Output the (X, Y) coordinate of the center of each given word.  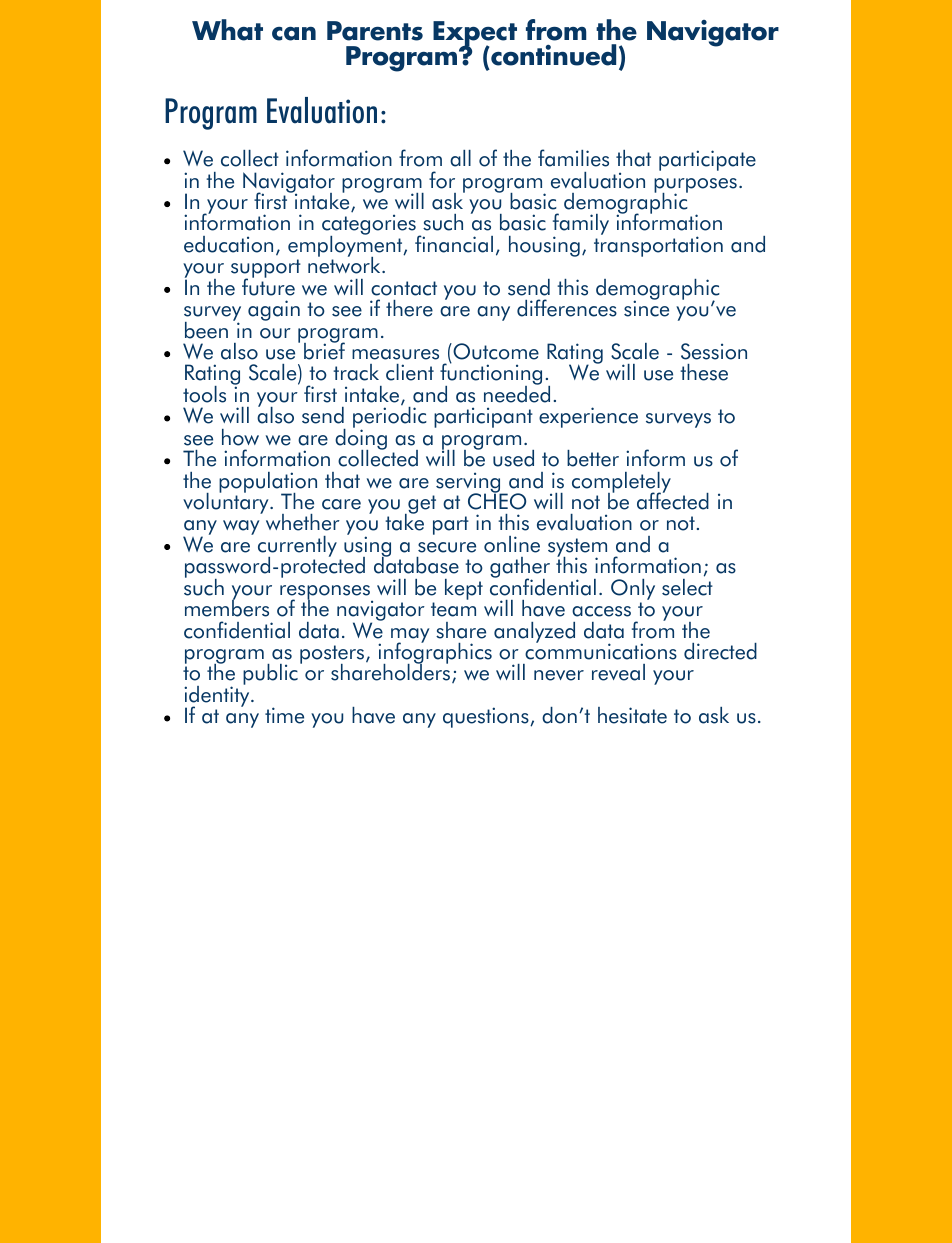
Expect (475, 35)
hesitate (632, 715)
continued (553, 55)
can (294, 34)
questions (487, 717)
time (284, 715)
